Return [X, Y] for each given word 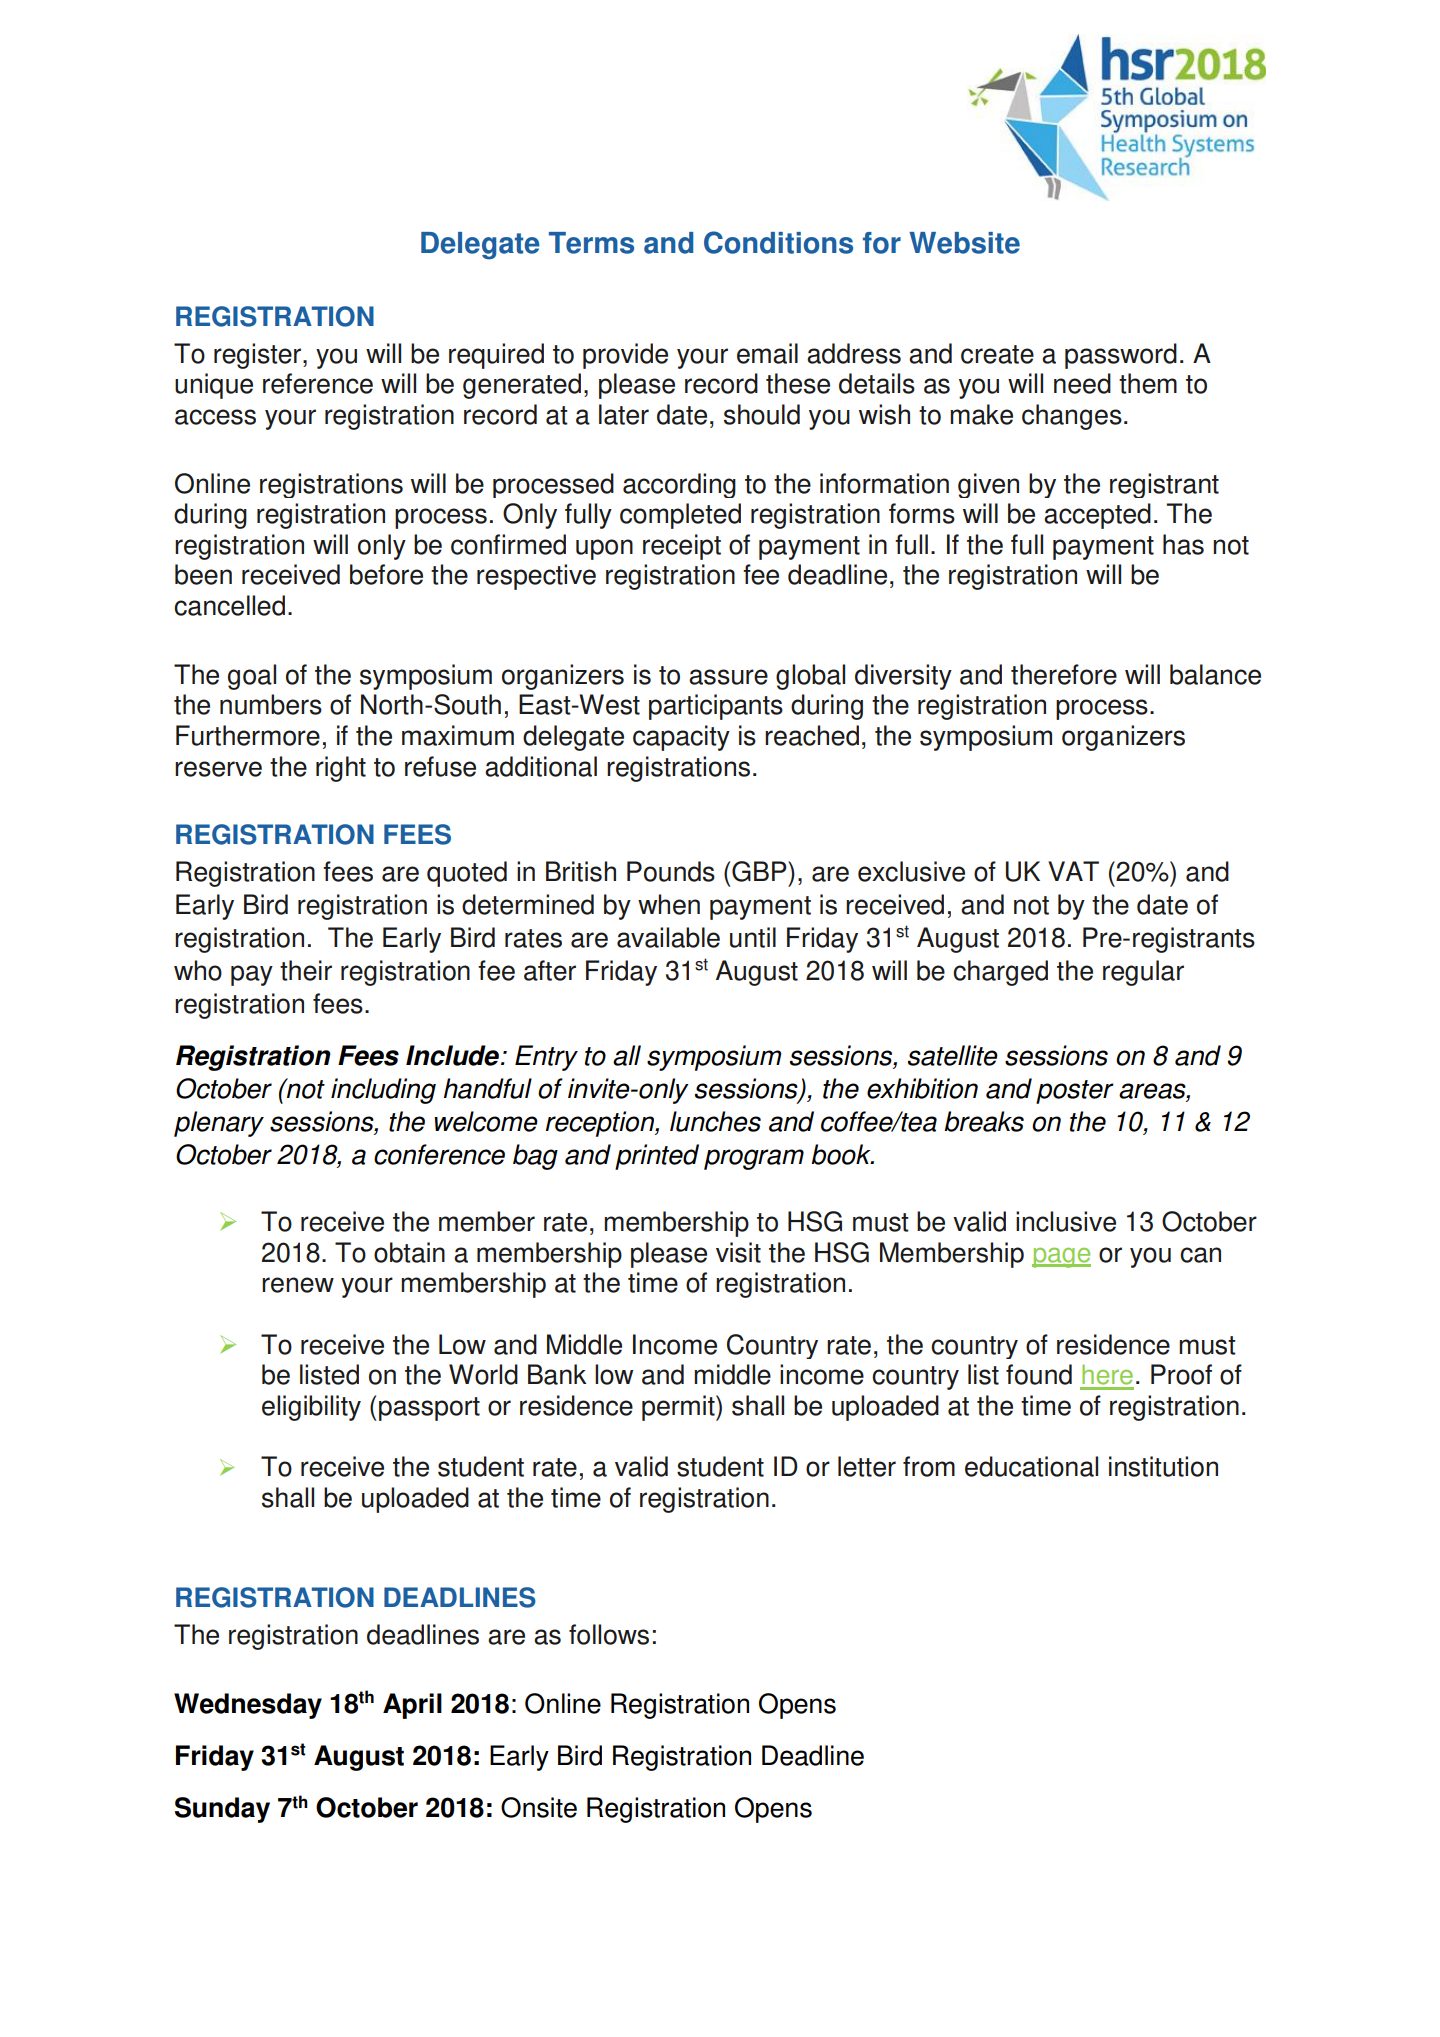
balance [1215, 674]
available [668, 937]
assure [728, 677]
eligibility [311, 1408]
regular [1143, 973]
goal [252, 677]
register [259, 356]
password [1121, 356]
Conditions [778, 242]
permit [679, 1408]
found [1039, 1374]
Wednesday [248, 1706]
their [306, 970]
